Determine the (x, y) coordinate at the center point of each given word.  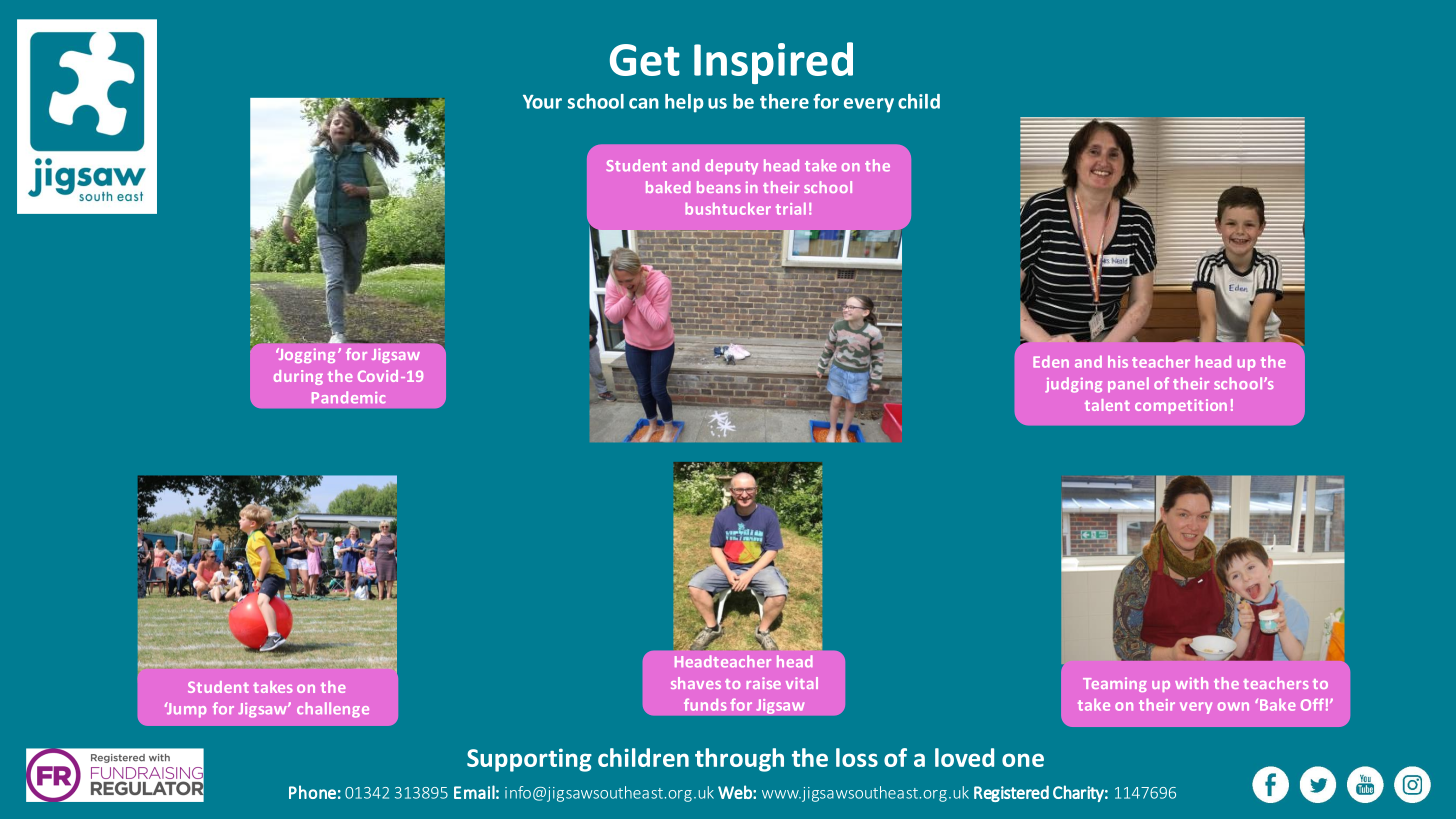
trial (791, 209)
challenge (333, 710)
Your (542, 102)
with (1191, 683)
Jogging (305, 355)
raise (764, 683)
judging (1073, 385)
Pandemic (348, 397)
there (784, 101)
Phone (312, 792)
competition (1181, 406)
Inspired (773, 63)
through (739, 760)
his (1118, 362)
